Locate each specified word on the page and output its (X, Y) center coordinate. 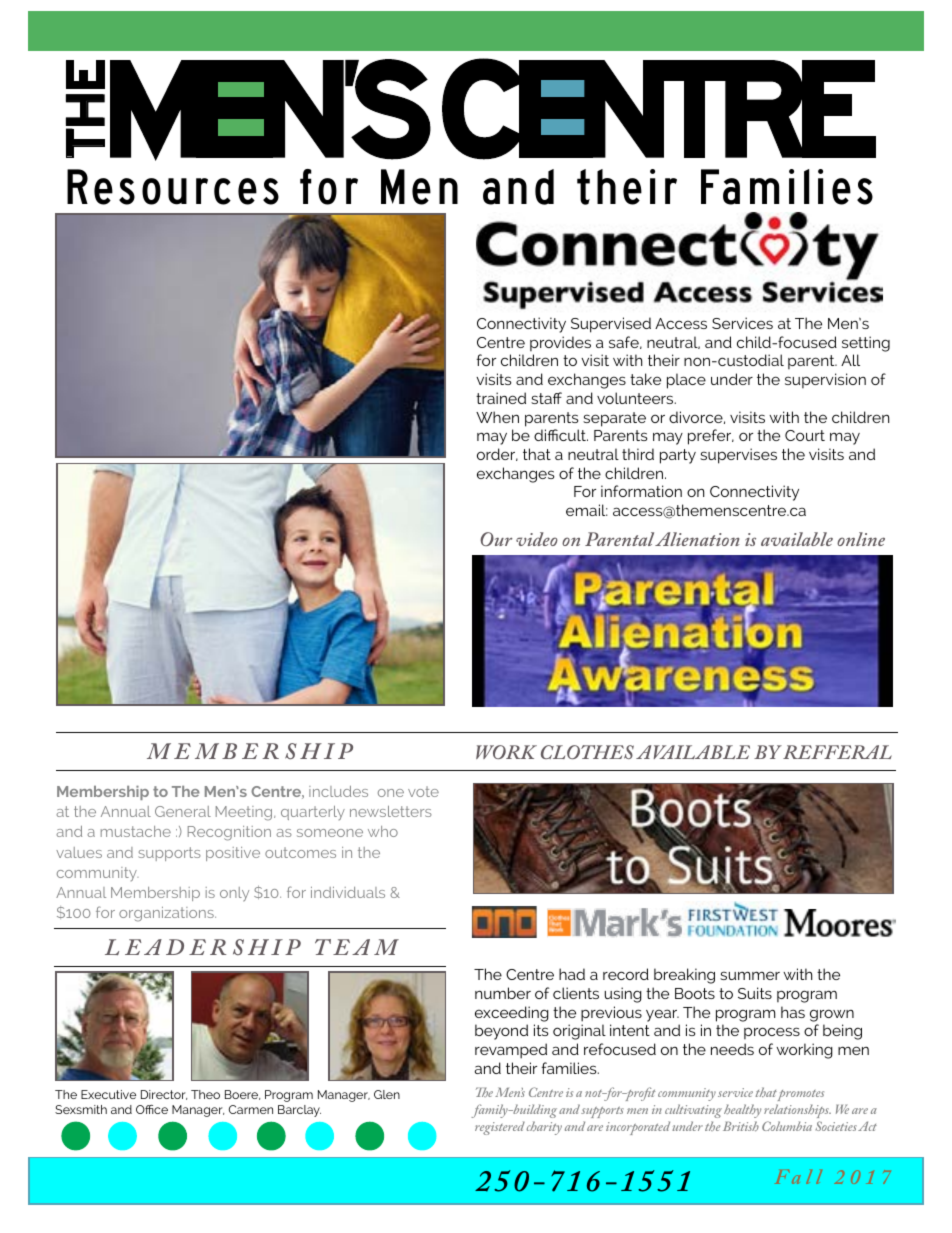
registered (500, 1128)
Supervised (611, 325)
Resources (173, 187)
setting (866, 344)
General (183, 811)
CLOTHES (587, 752)
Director (164, 1095)
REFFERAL (837, 752)
